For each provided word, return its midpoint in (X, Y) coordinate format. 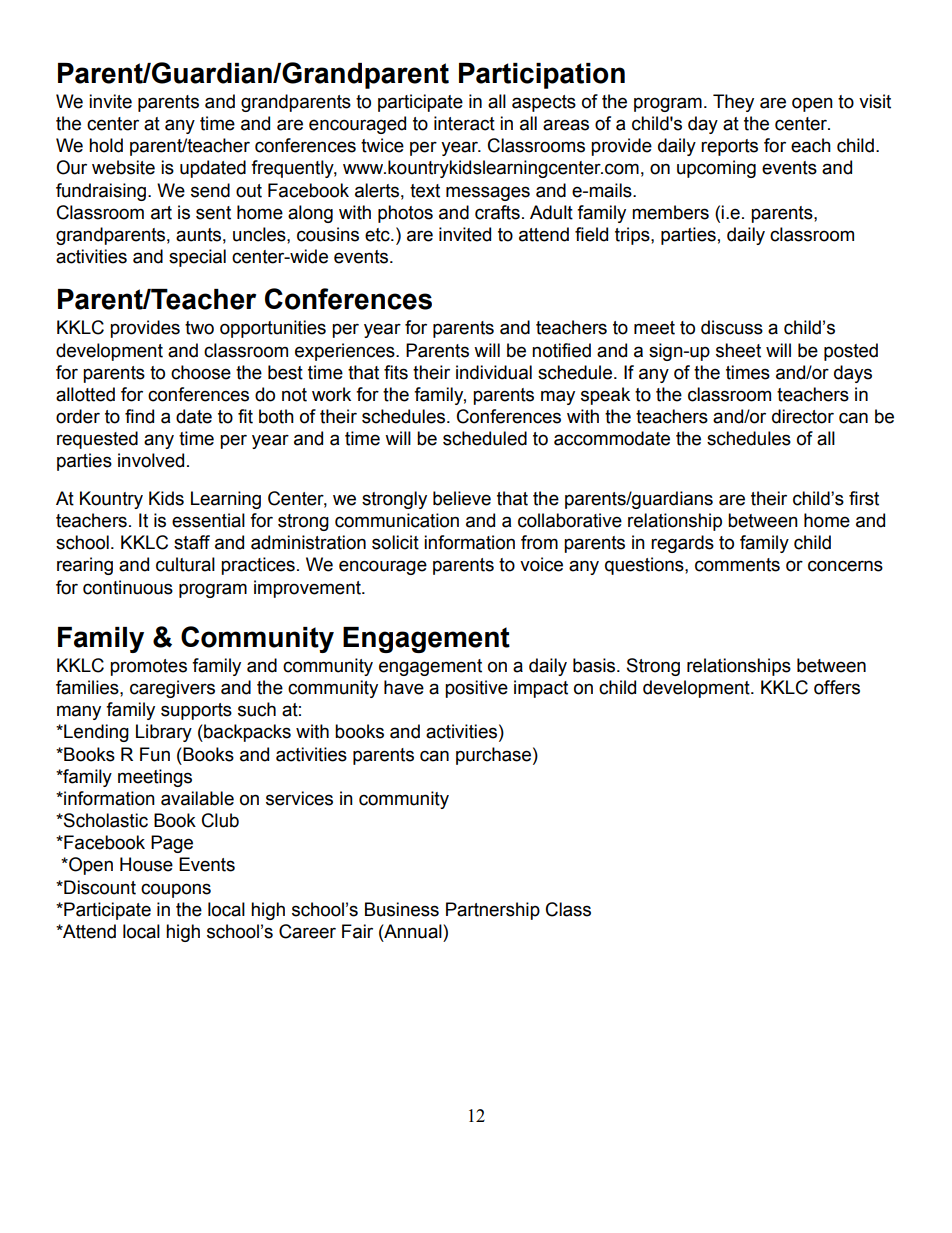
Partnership (493, 911)
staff (192, 542)
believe (462, 498)
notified (561, 350)
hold (106, 145)
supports (196, 711)
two (199, 328)
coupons (176, 890)
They (733, 103)
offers (837, 687)
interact (464, 123)
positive (476, 689)
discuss (732, 327)
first (864, 498)
